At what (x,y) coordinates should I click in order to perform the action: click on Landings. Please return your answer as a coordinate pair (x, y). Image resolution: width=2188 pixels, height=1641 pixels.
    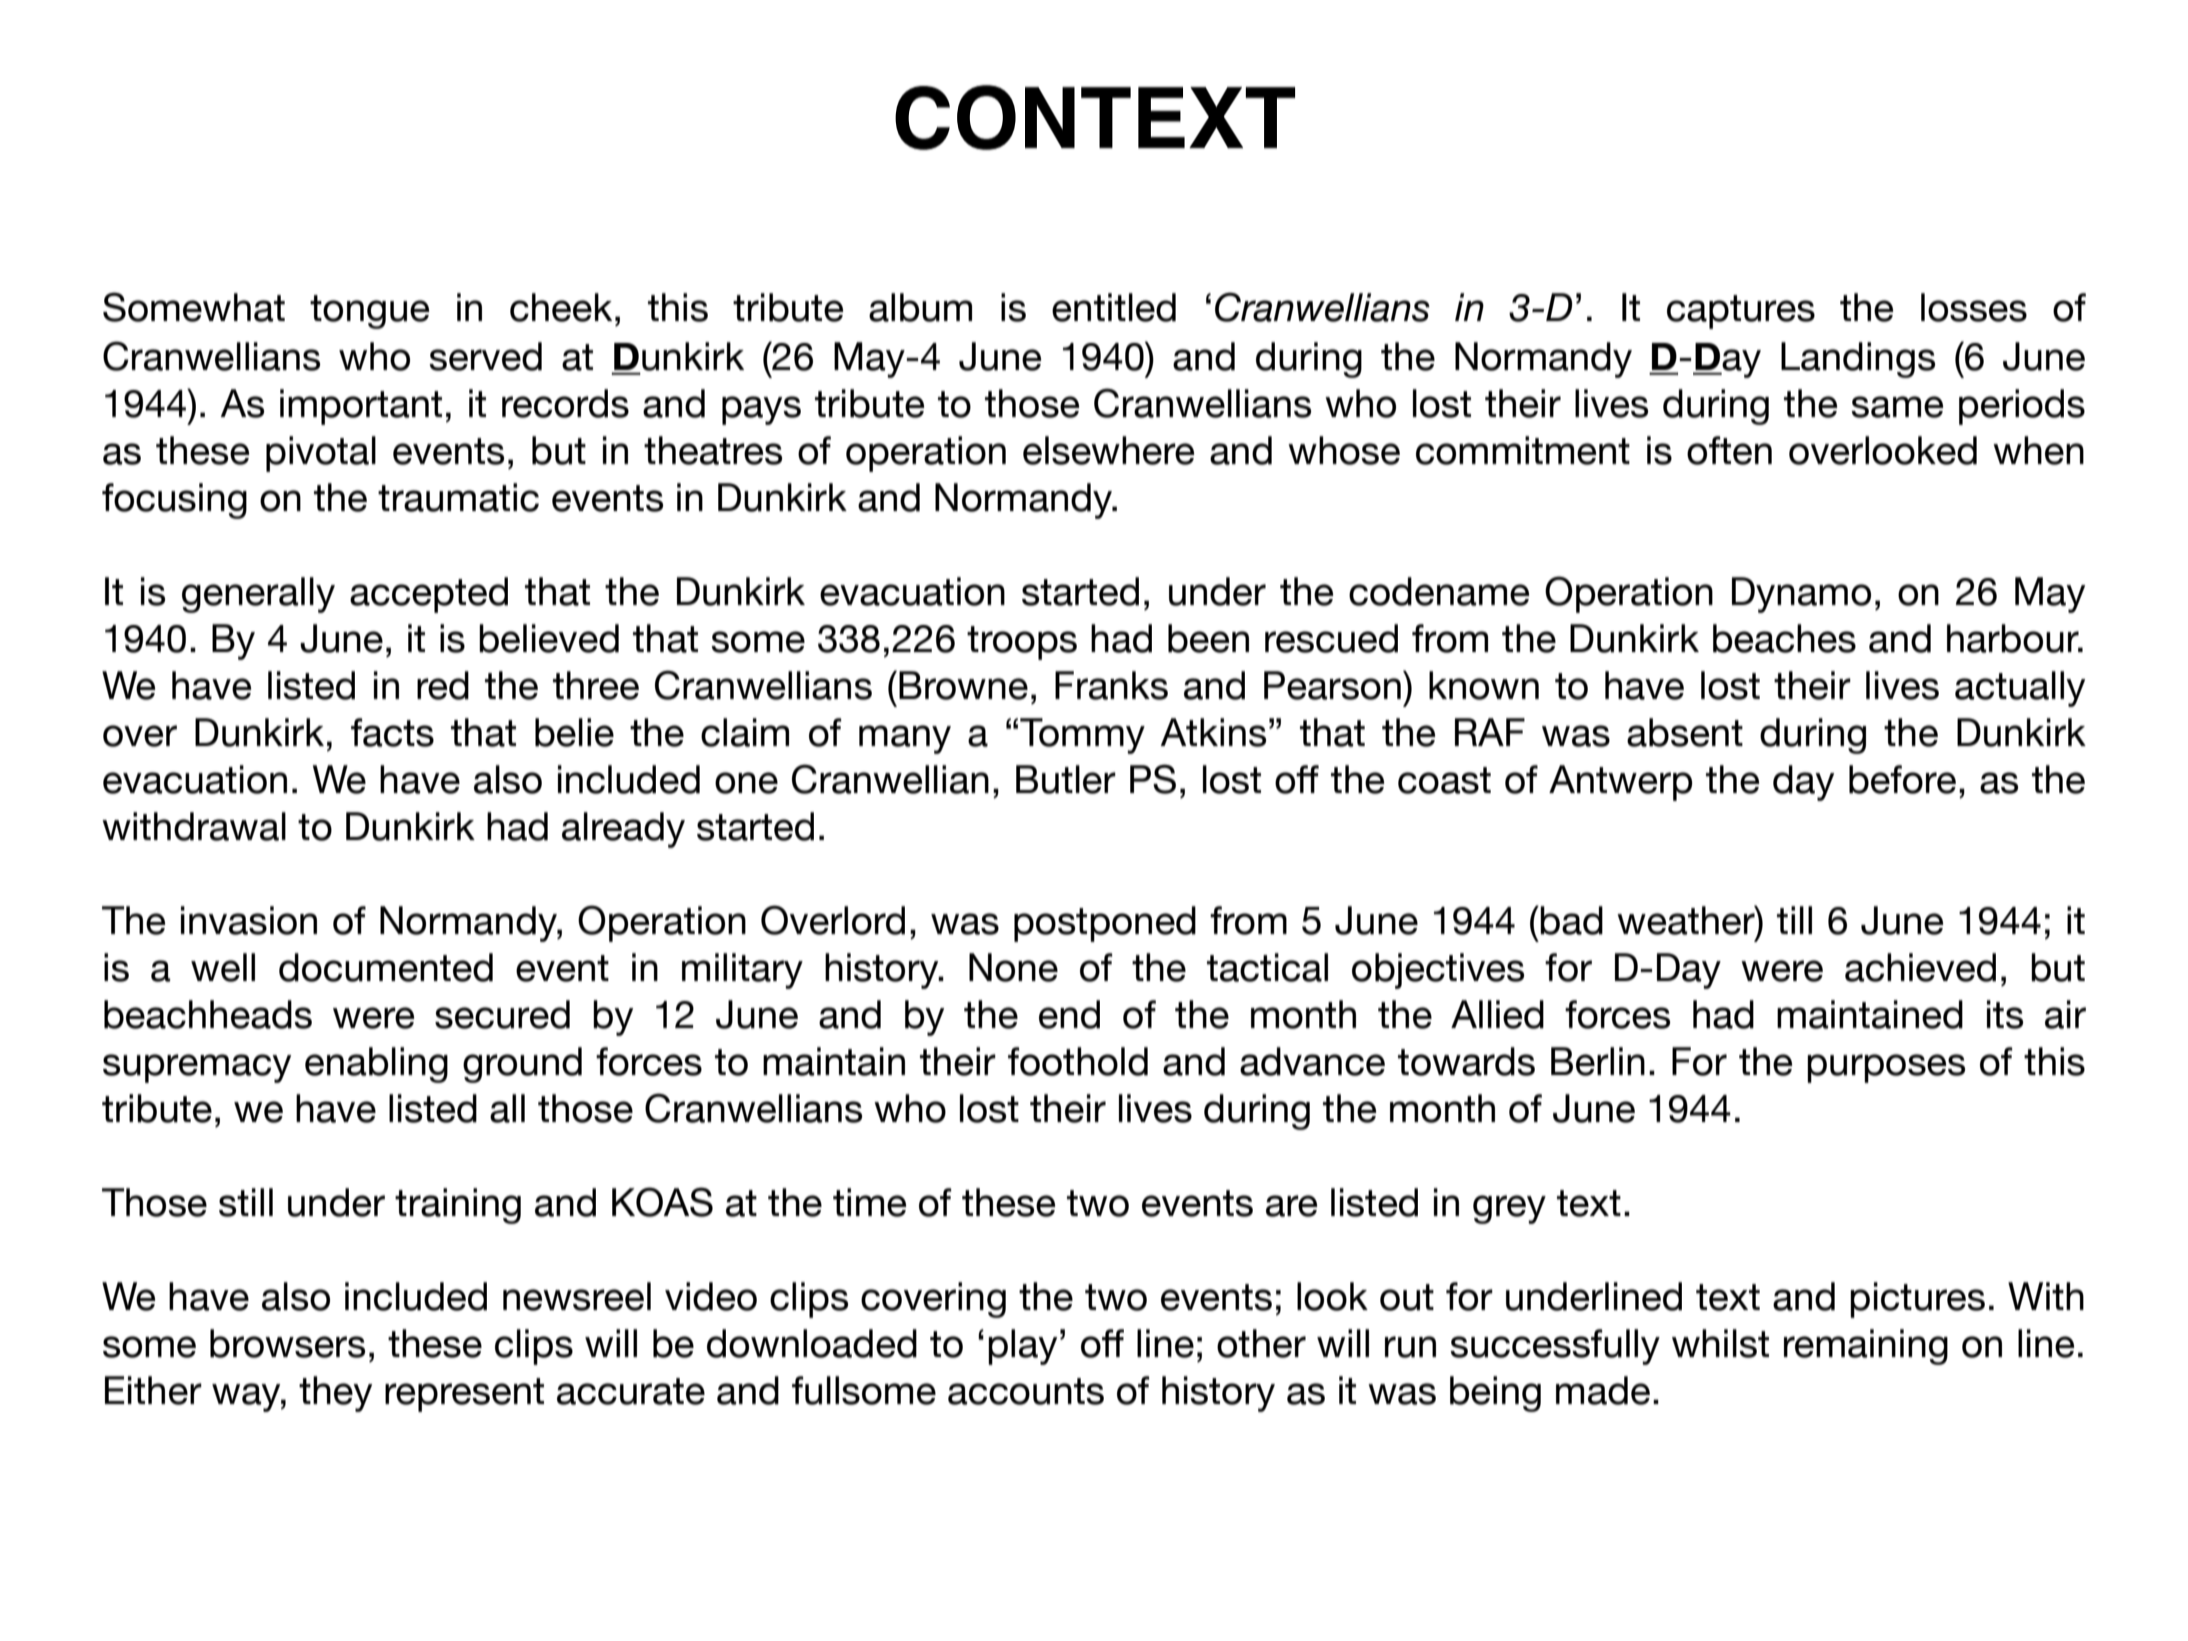
    Looking at the image, I should click on (1858, 360).
